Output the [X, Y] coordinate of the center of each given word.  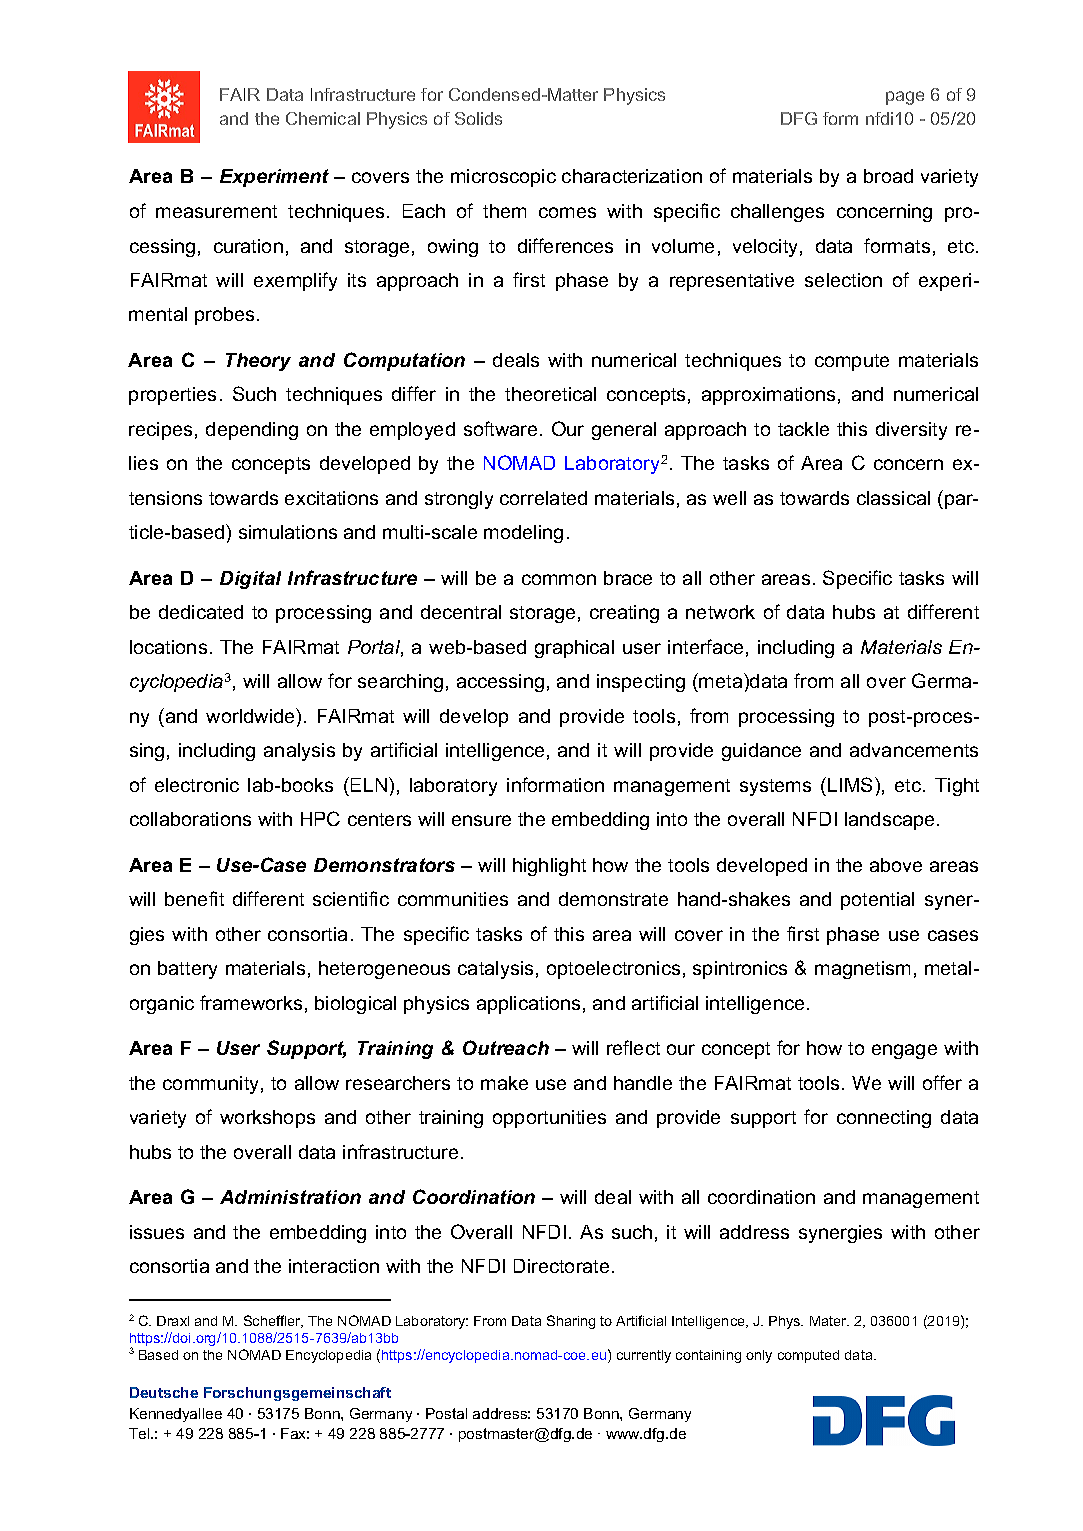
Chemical [323, 118]
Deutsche [164, 1392]
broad [888, 176]
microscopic [503, 178]
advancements [914, 750]
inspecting [641, 683]
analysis [299, 752]
